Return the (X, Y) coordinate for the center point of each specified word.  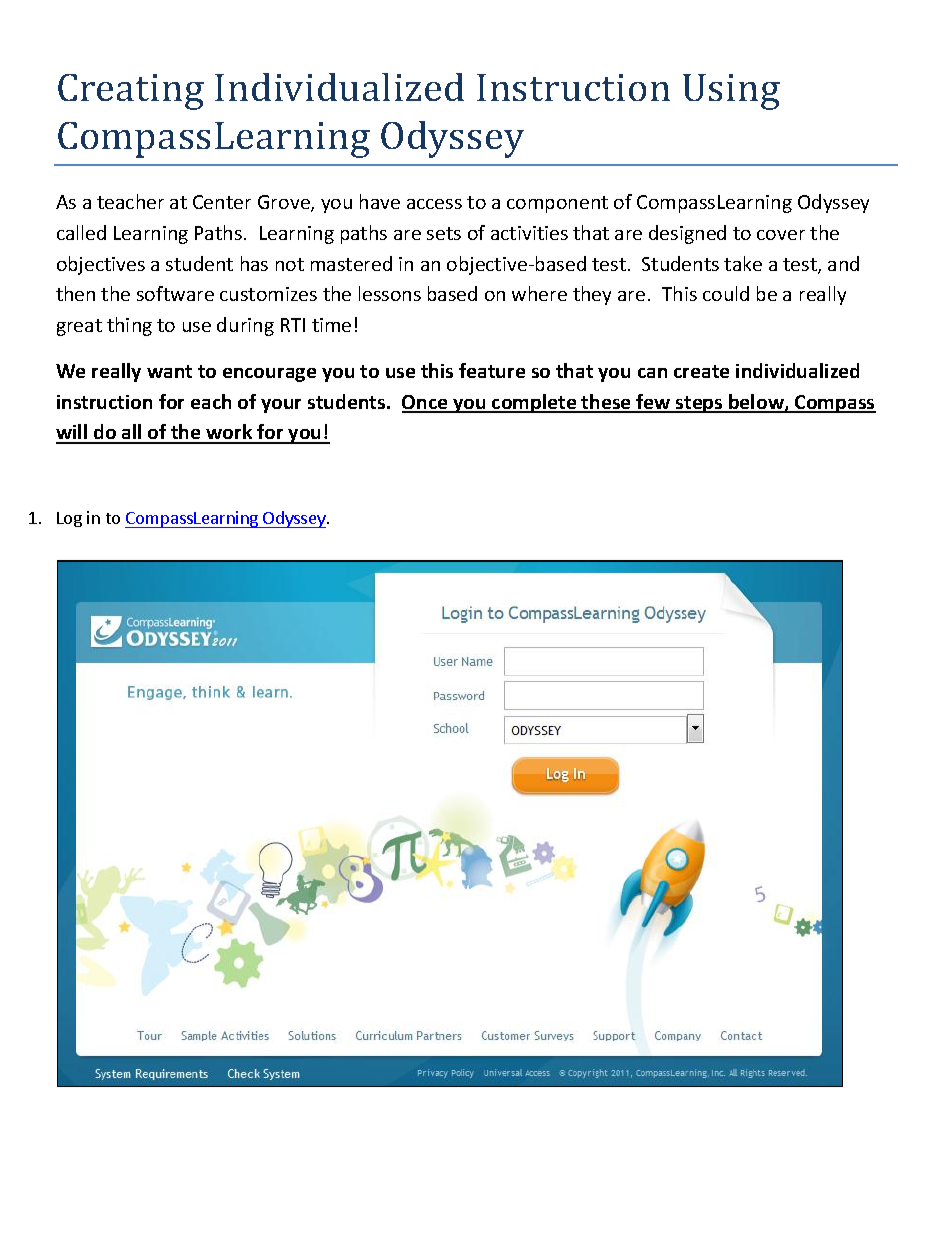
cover (781, 235)
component (557, 204)
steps (699, 404)
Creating (131, 92)
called (81, 232)
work (230, 433)
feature (492, 370)
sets (444, 233)
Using (731, 92)
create (701, 371)
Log (69, 519)
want (169, 371)
